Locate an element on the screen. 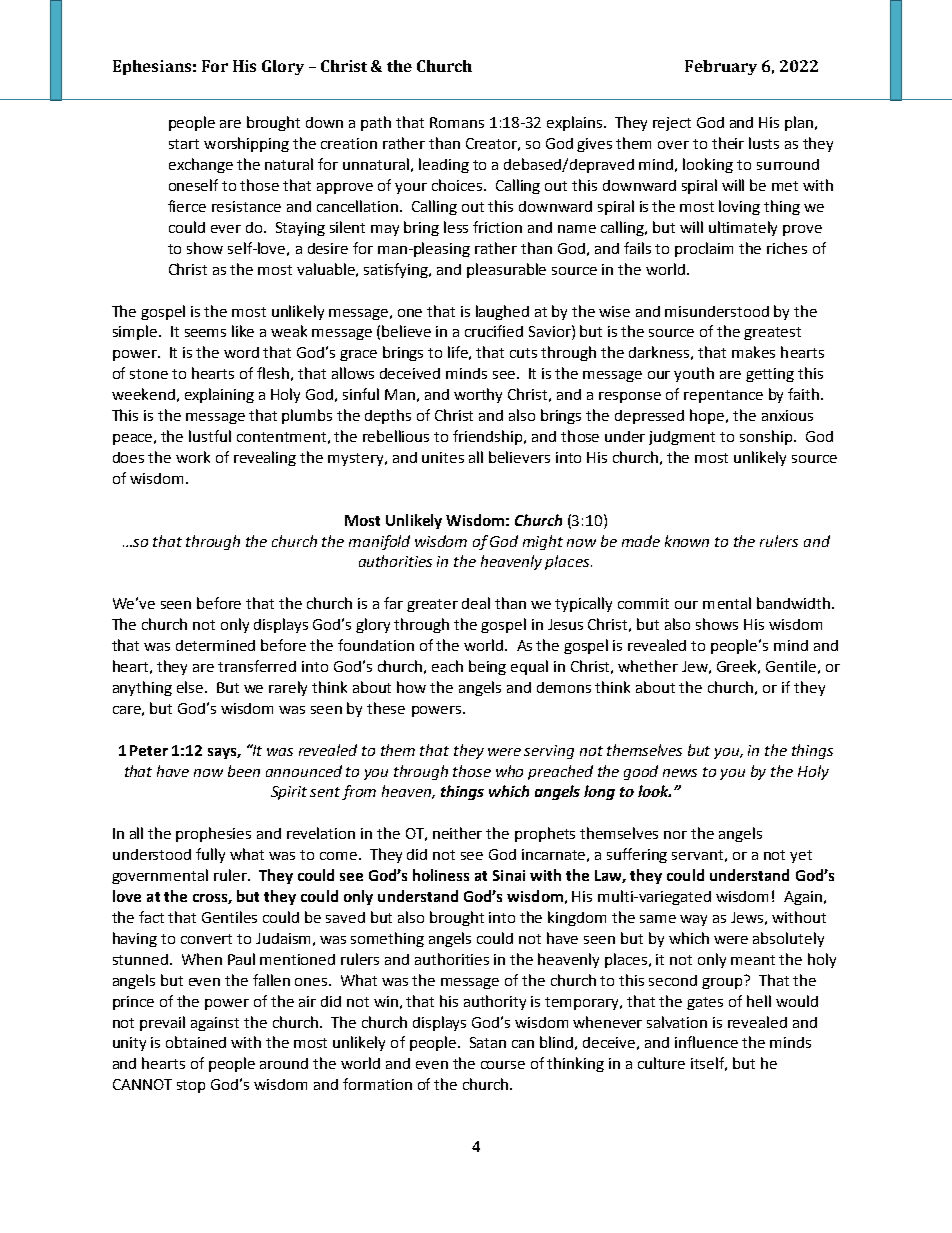  worthy is located at coordinates (478, 395).
